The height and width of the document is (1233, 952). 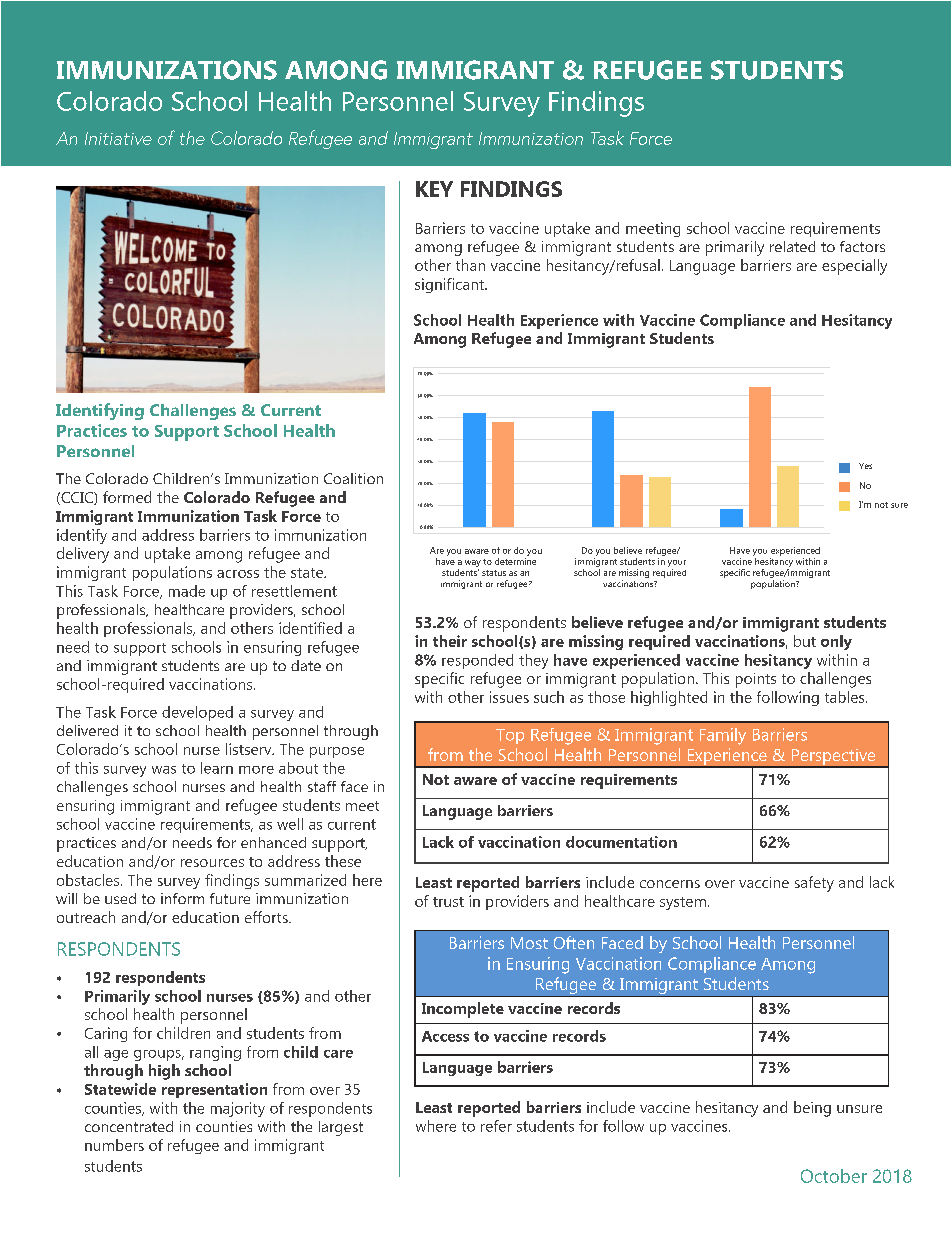 What do you see at coordinates (448, 902) in the document?
I see `trust` at bounding box center [448, 902].
